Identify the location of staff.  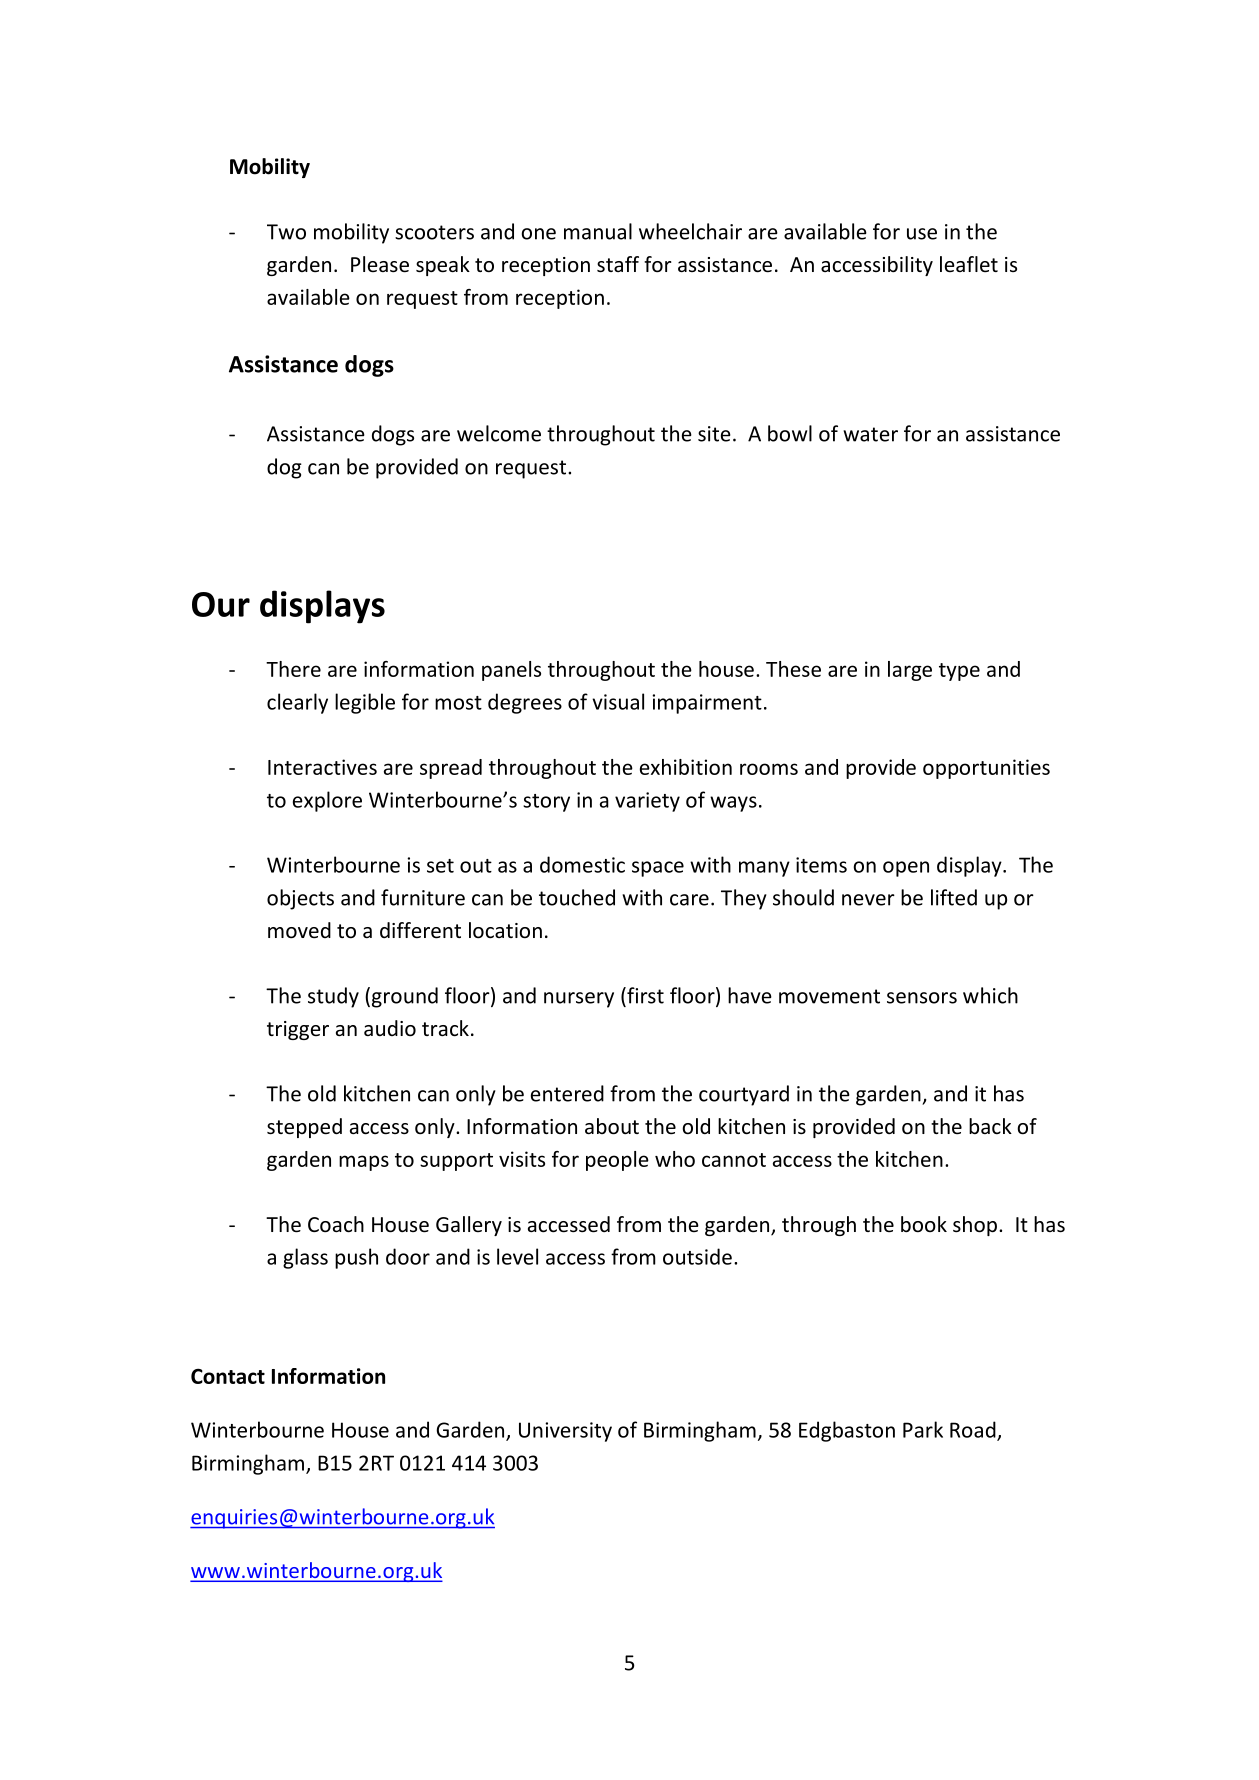
(618, 264).
